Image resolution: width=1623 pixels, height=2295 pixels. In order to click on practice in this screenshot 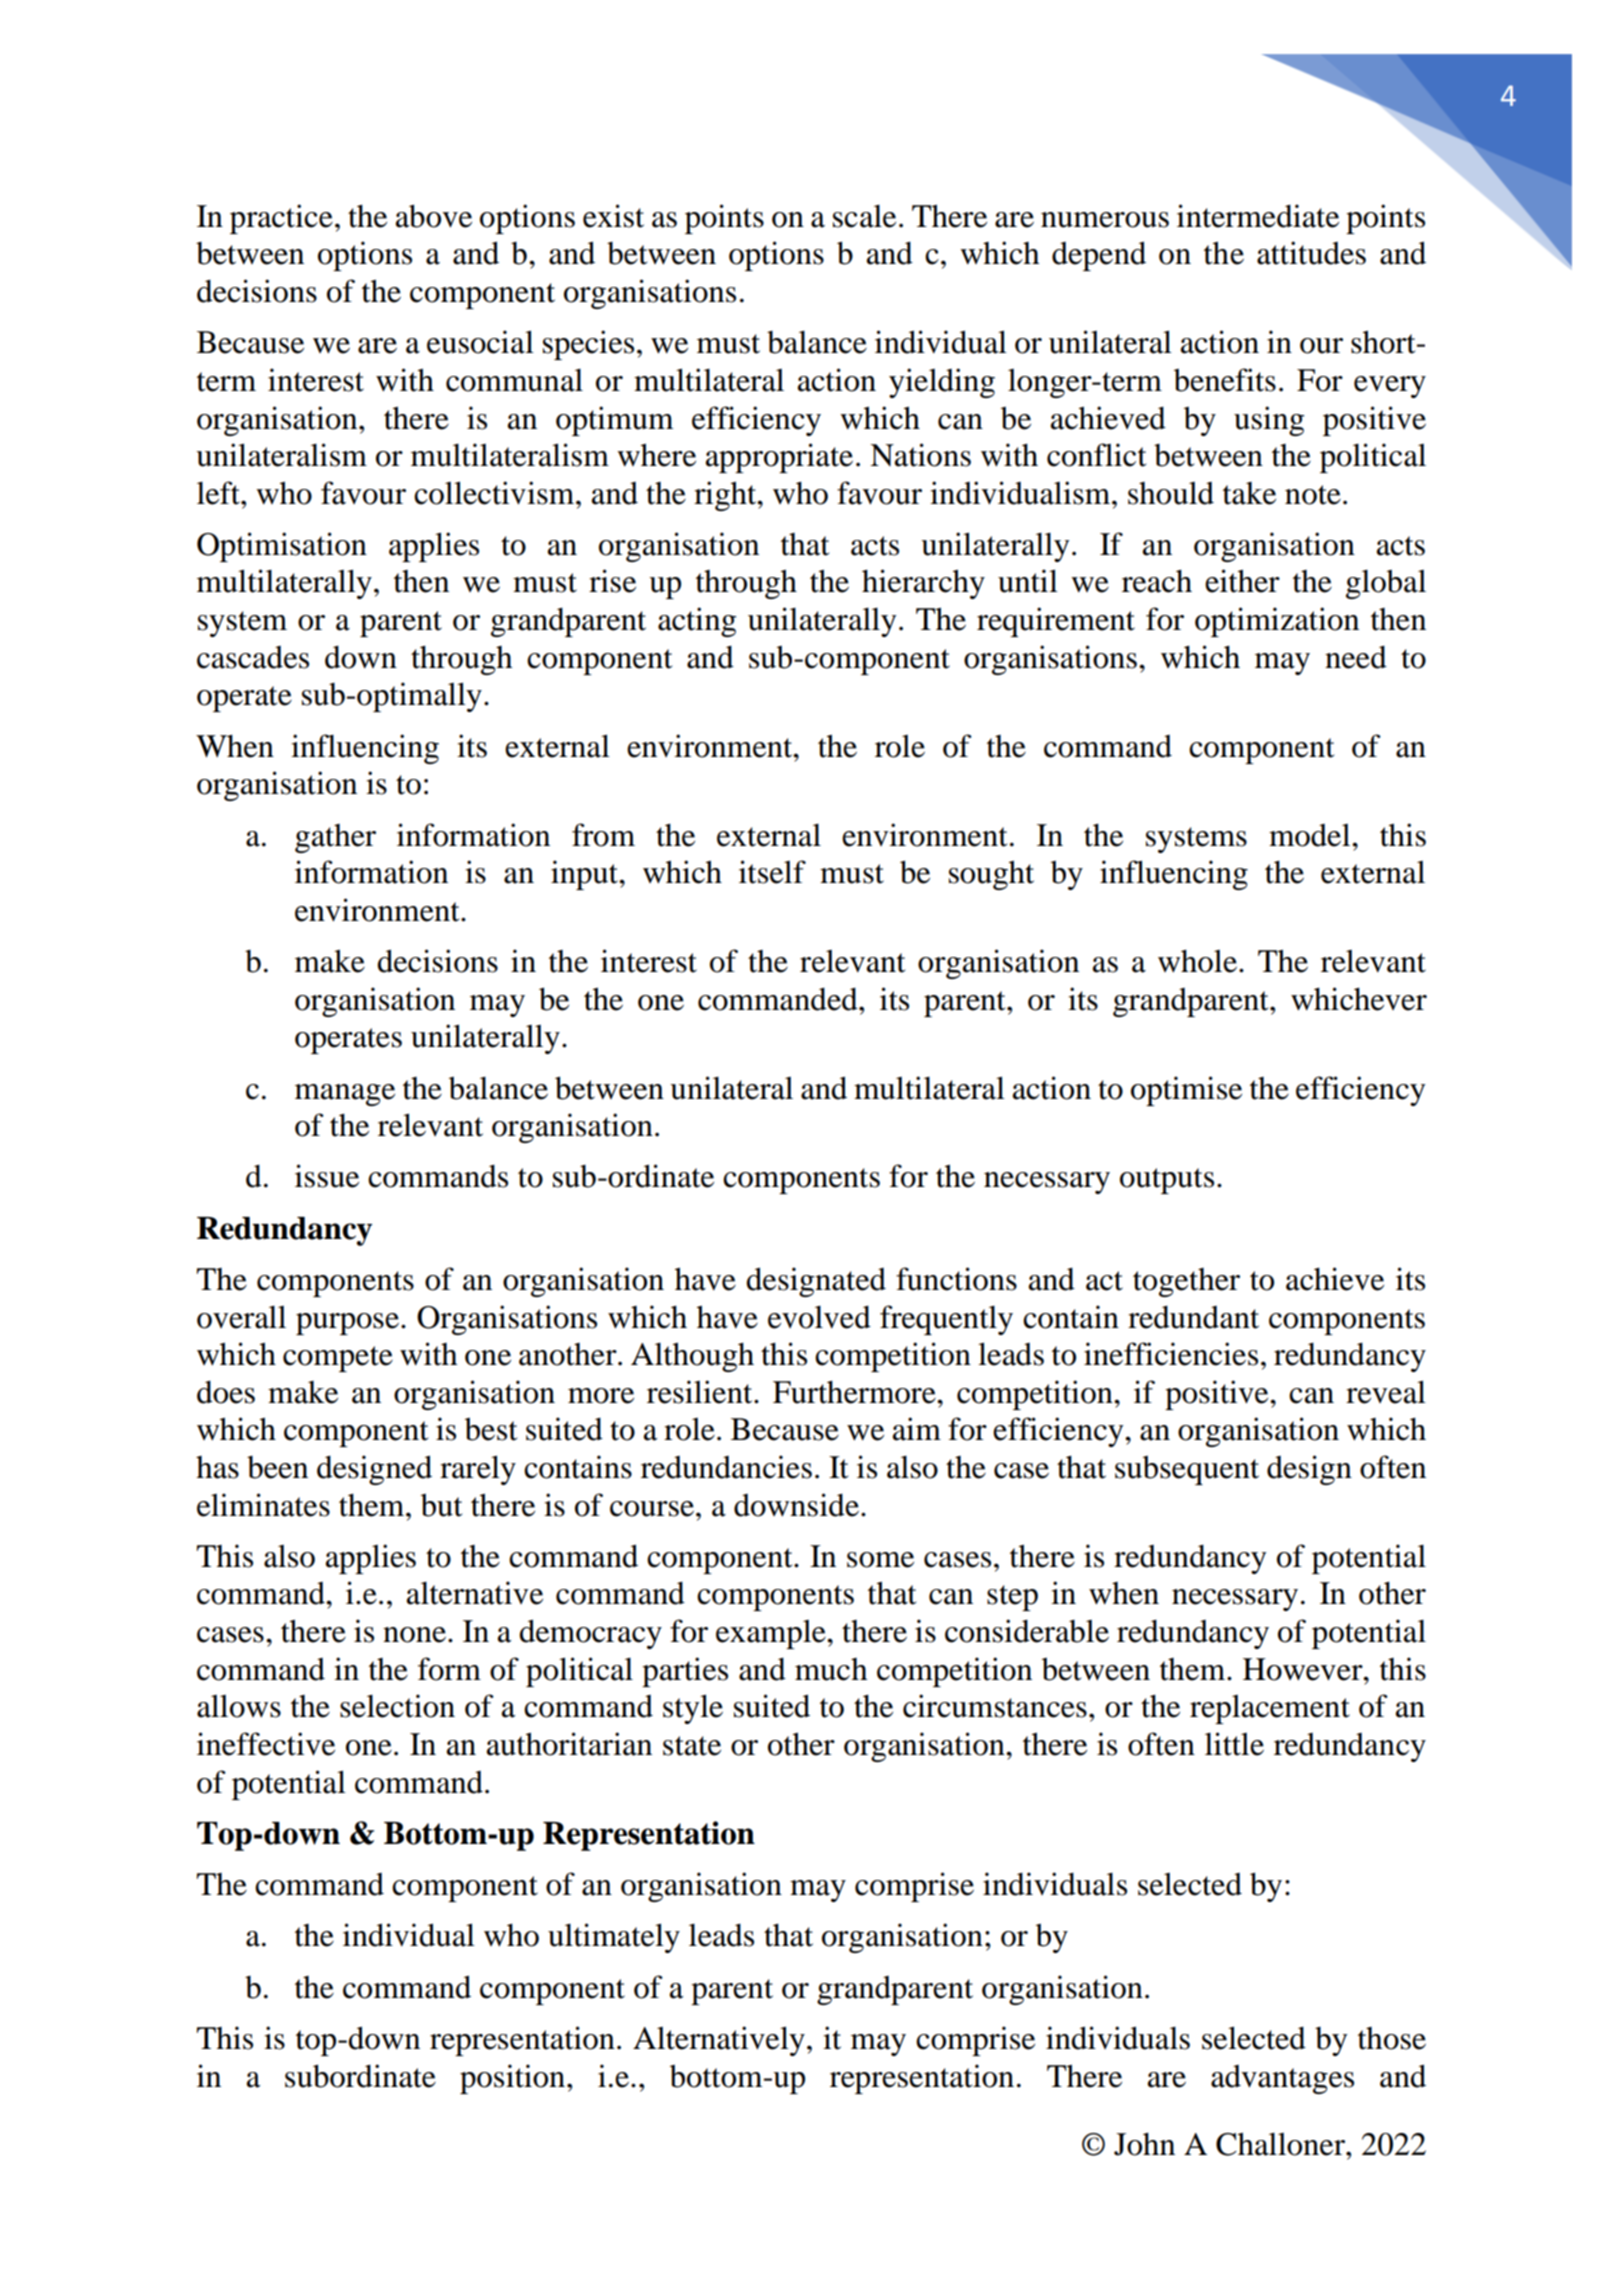, I will do `click(281, 219)`.
